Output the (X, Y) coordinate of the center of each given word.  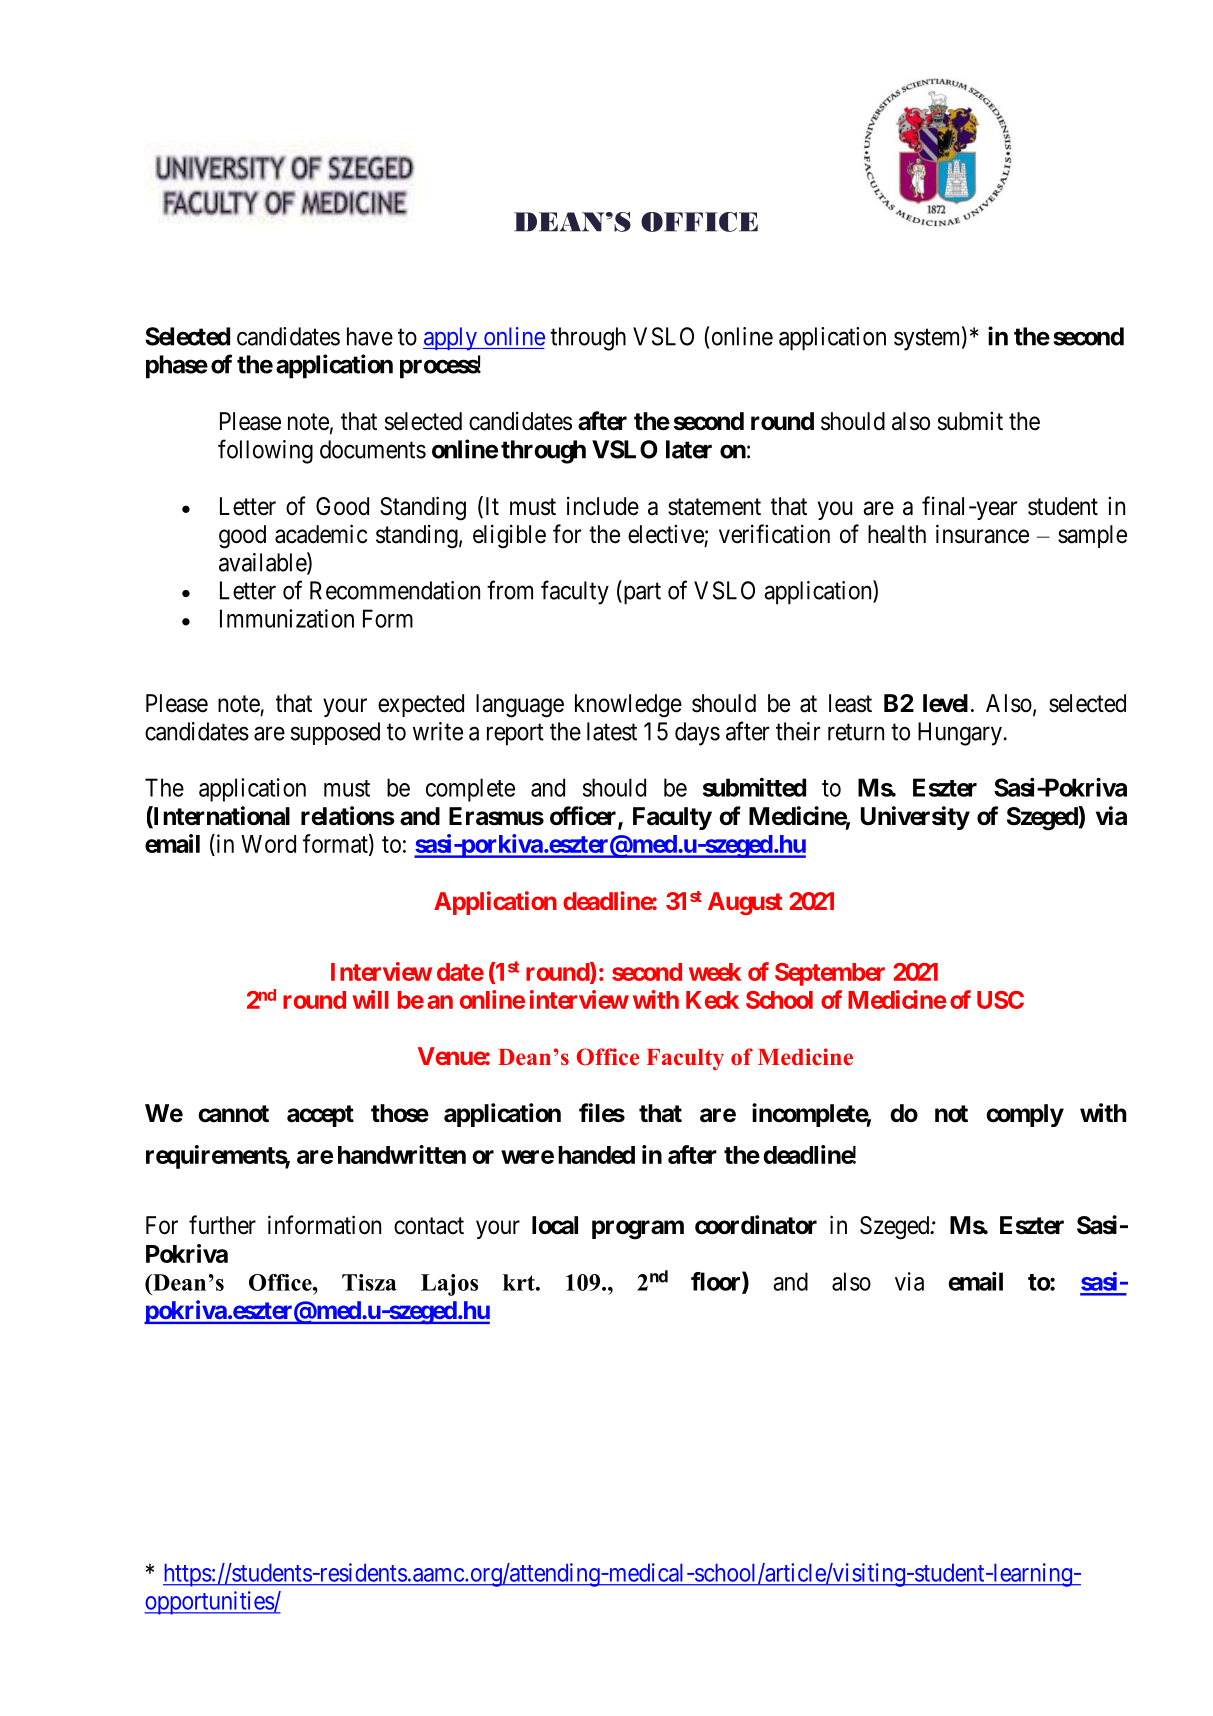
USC (1000, 1000)
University (915, 818)
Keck (712, 1000)
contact (429, 1226)
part (641, 594)
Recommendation (395, 590)
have (370, 336)
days (697, 734)
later (689, 449)
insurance (982, 534)
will (370, 999)
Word (268, 844)
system (928, 340)
